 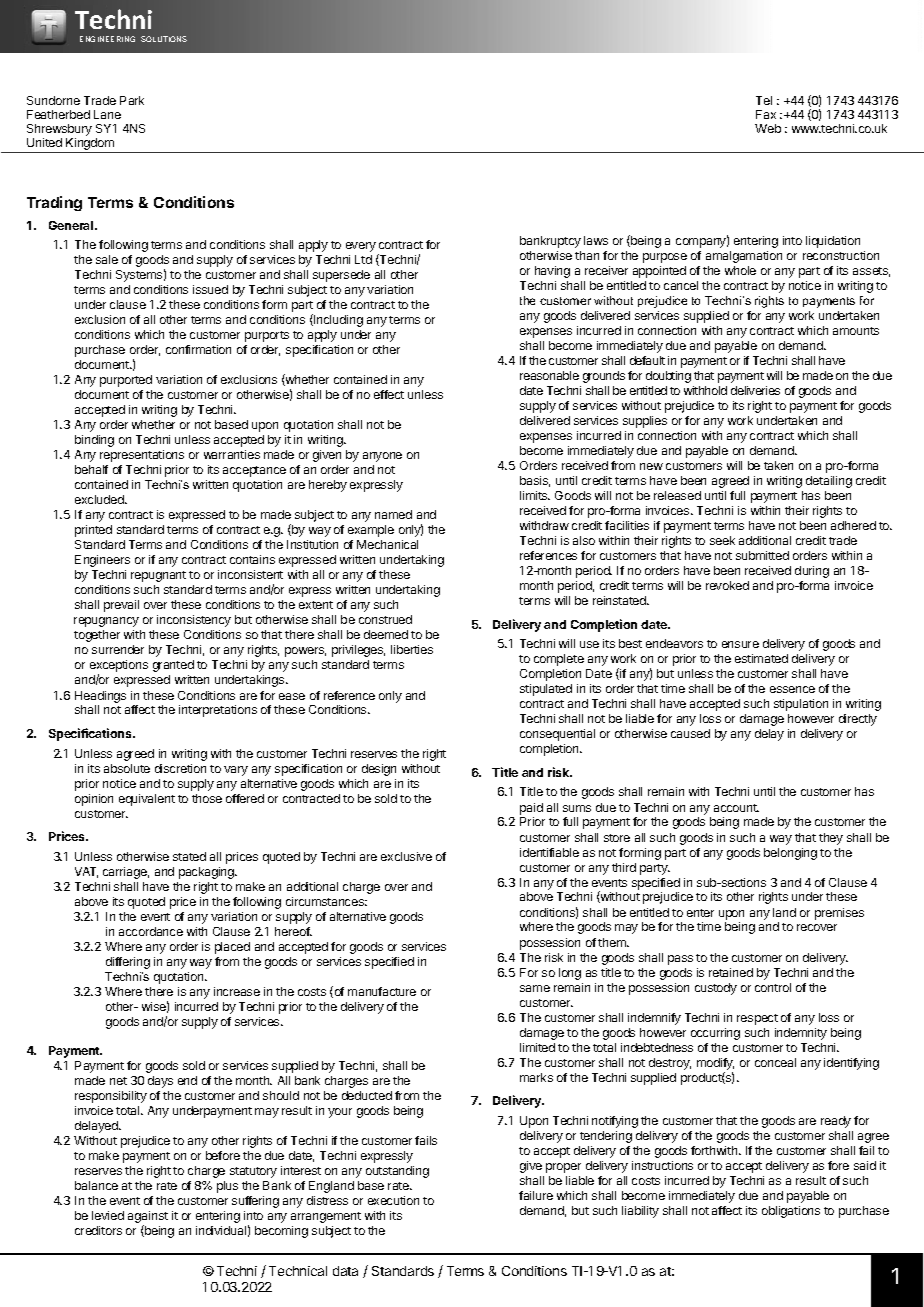 What do you see at coordinates (147, 800) in the screenshot?
I see `equivalent` at bounding box center [147, 800].
